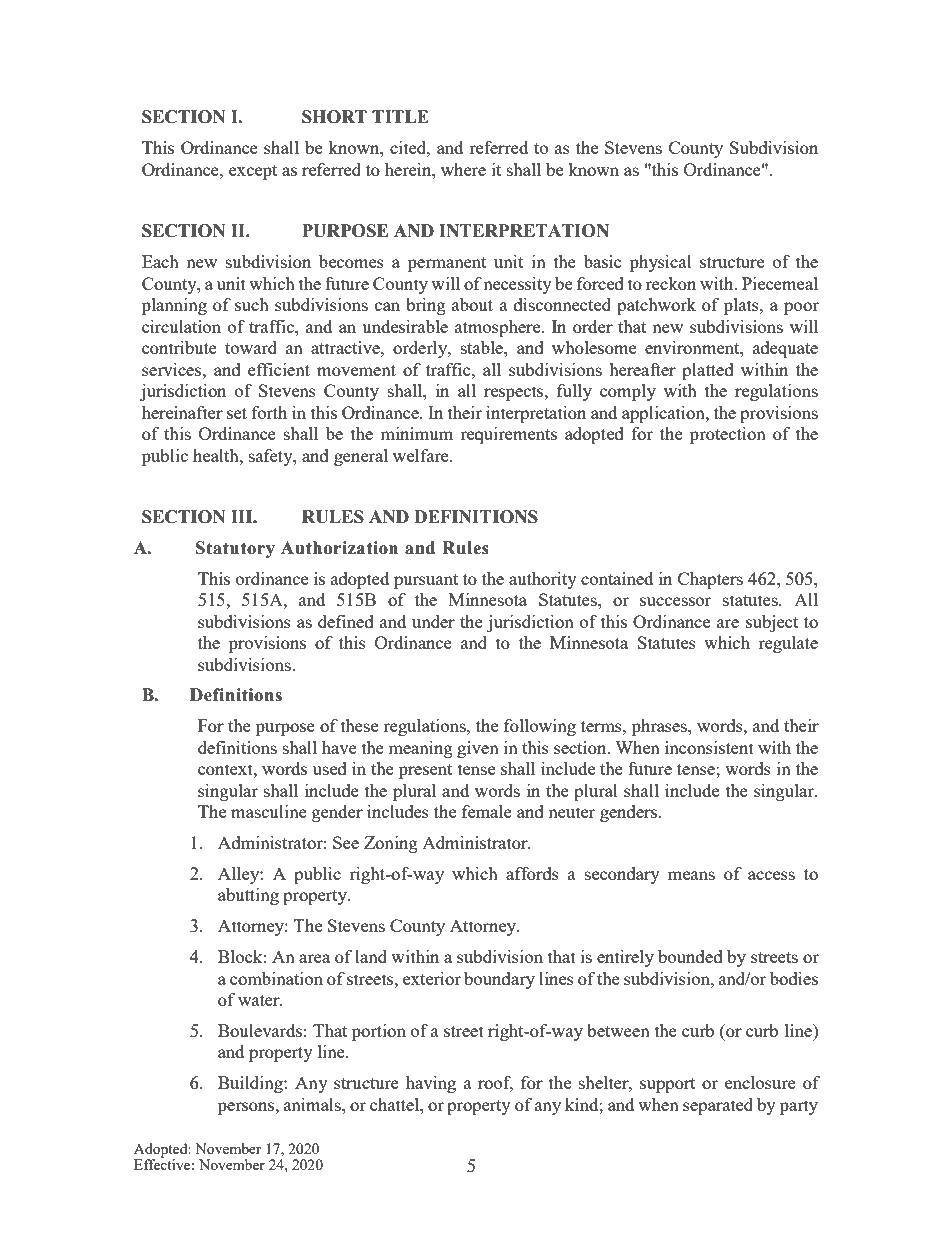 This document has width=952, height=1233. I want to click on except, so click(253, 172).
